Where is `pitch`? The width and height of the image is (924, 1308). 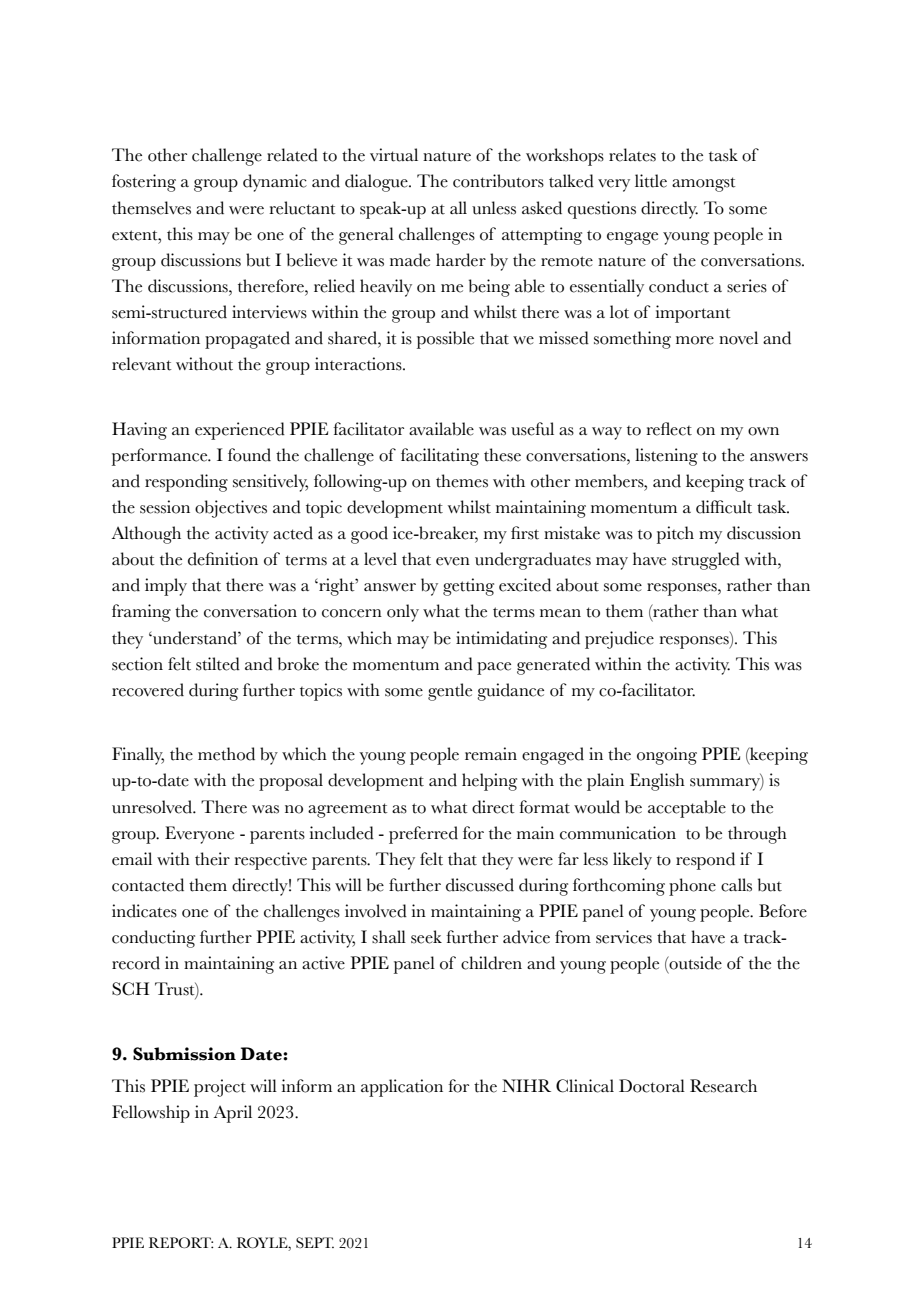
pitch is located at coordinates (675, 535).
